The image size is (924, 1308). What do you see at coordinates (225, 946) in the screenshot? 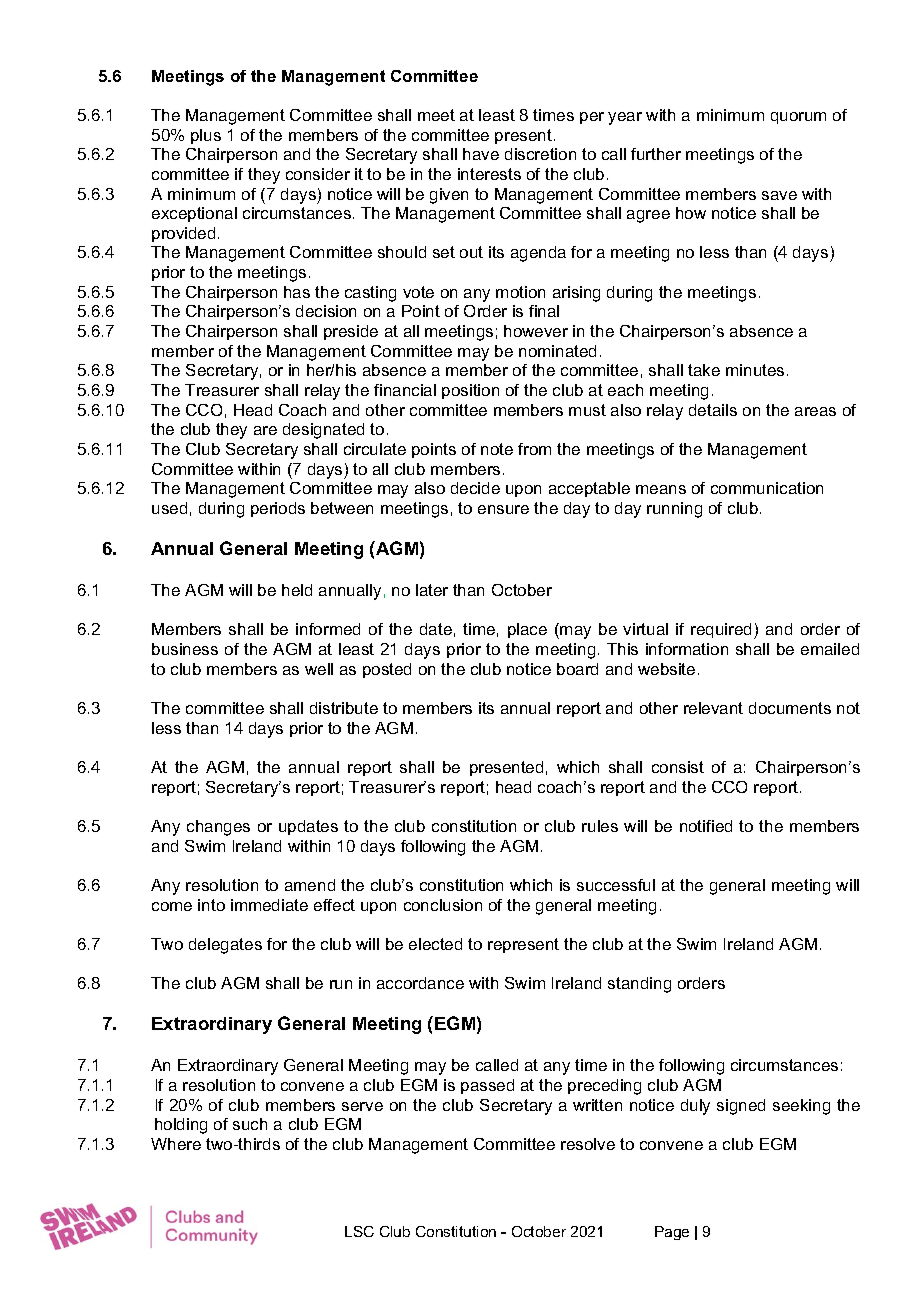
I see `delegates` at bounding box center [225, 946].
